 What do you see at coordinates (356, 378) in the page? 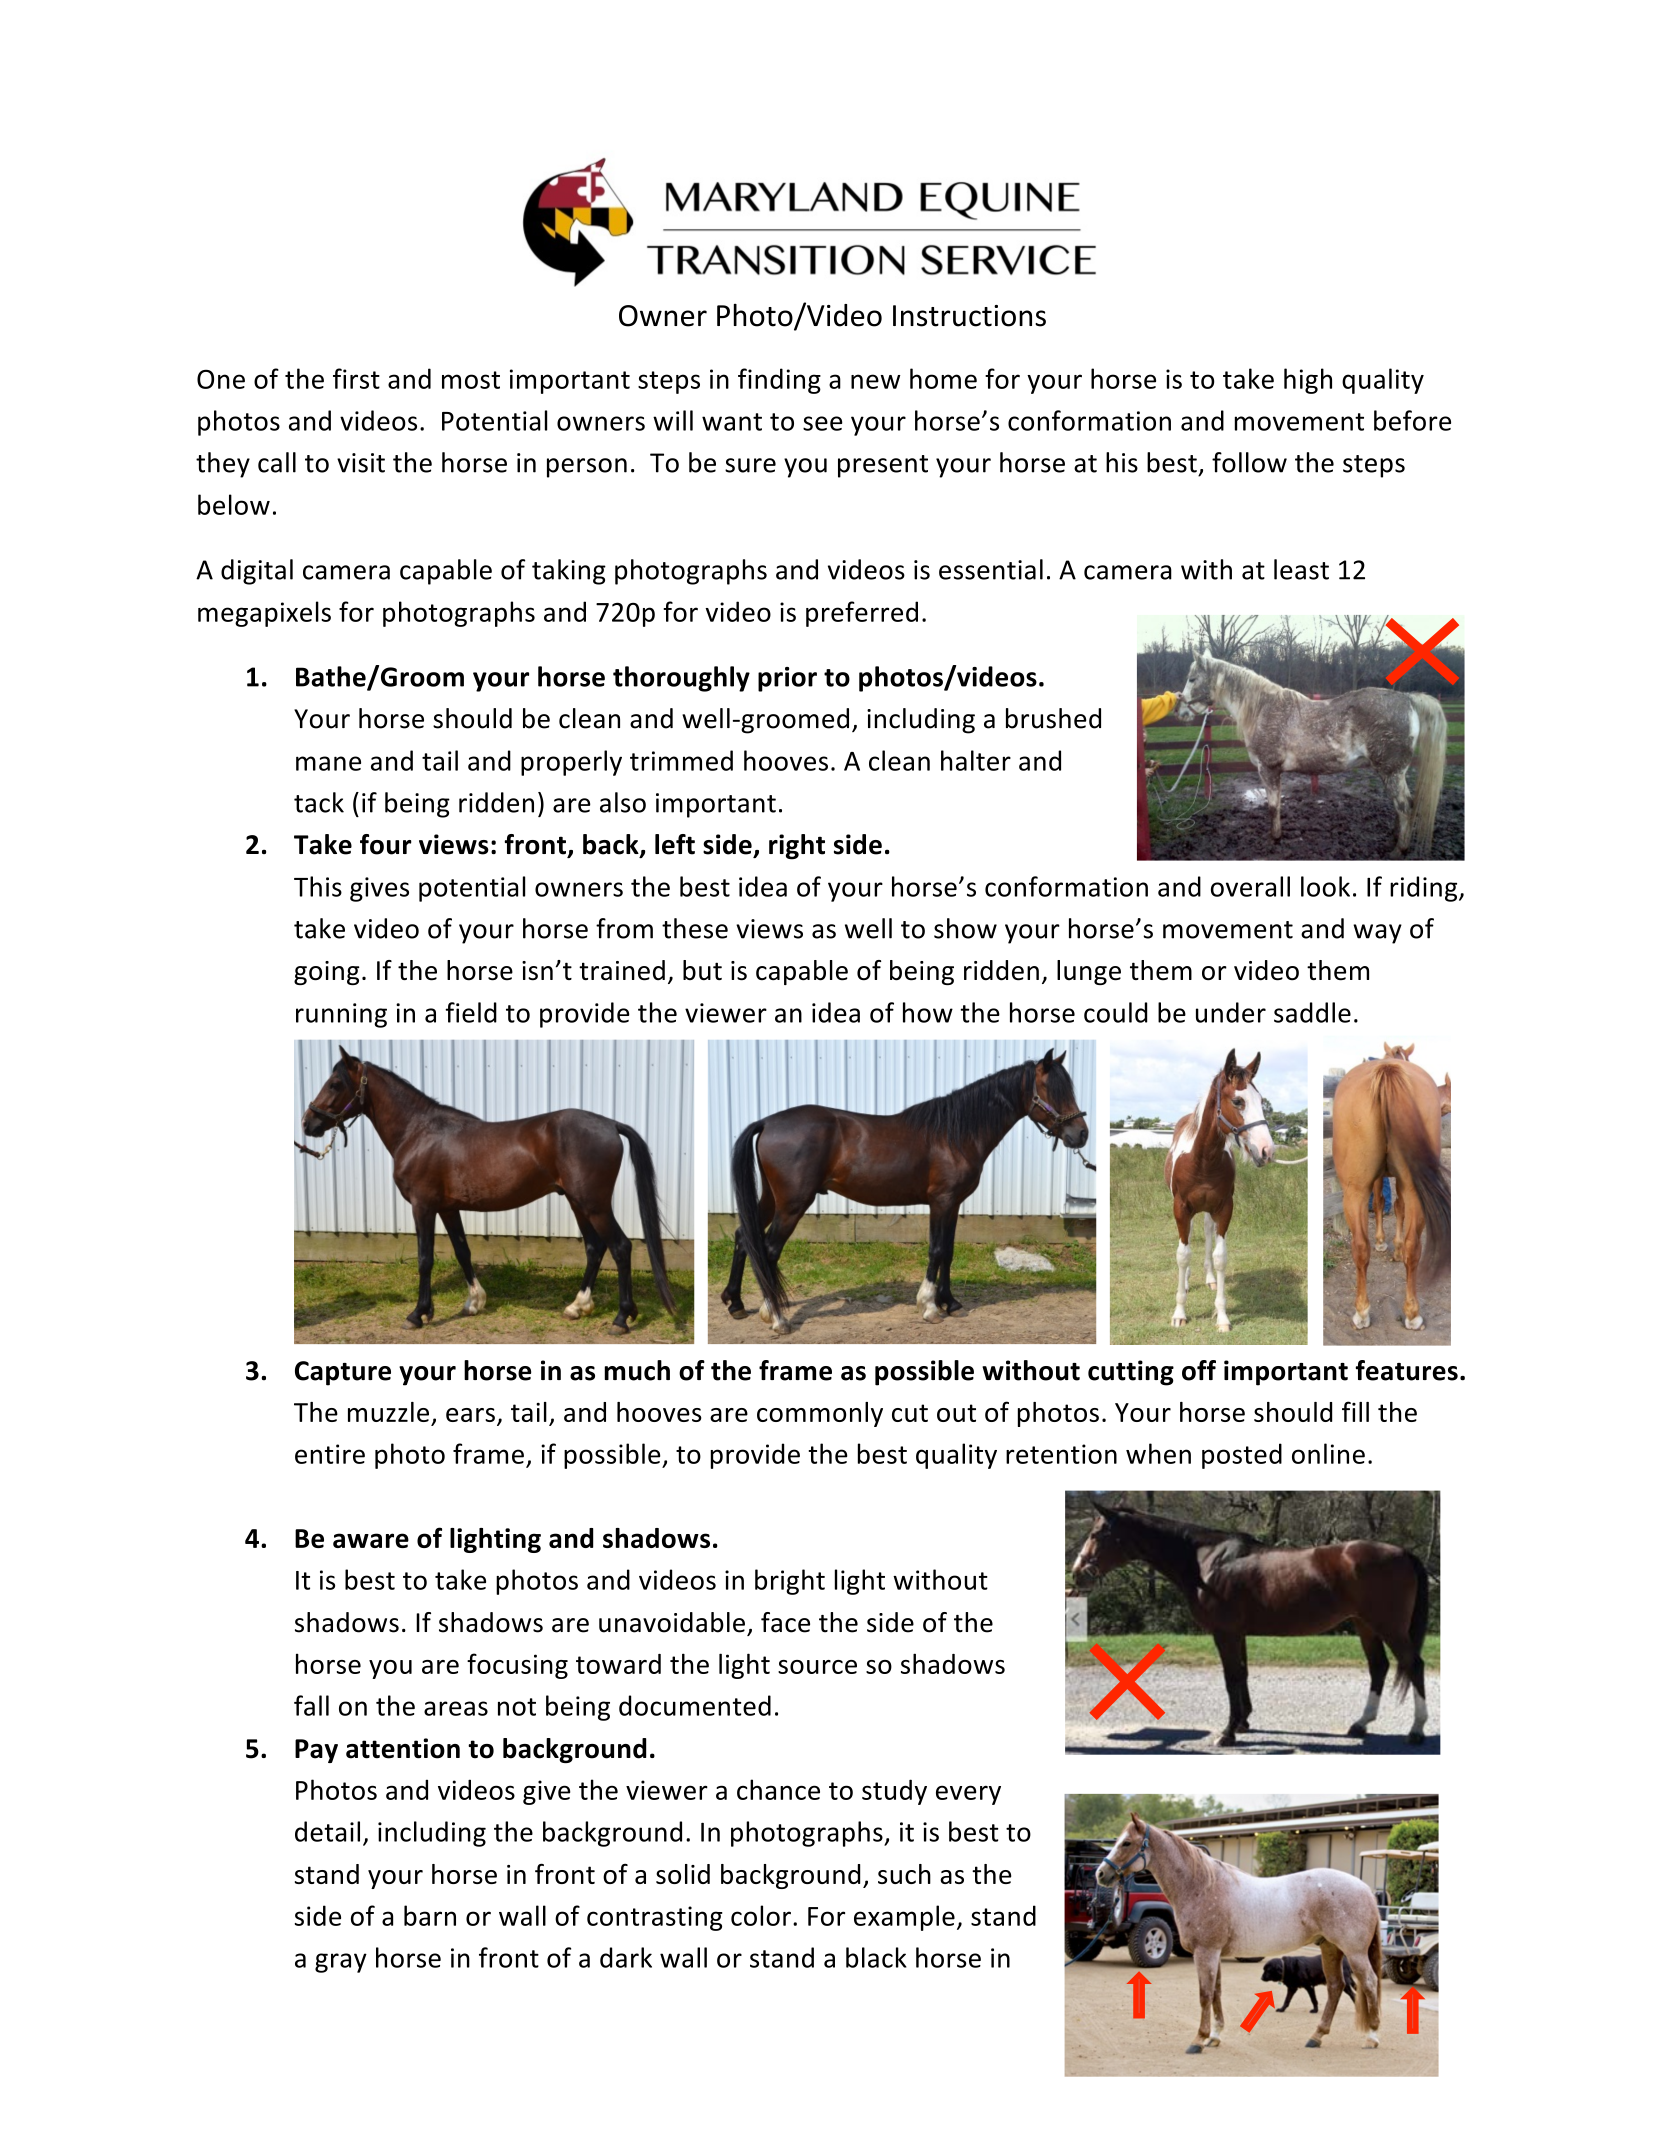
I see `first` at bounding box center [356, 378].
